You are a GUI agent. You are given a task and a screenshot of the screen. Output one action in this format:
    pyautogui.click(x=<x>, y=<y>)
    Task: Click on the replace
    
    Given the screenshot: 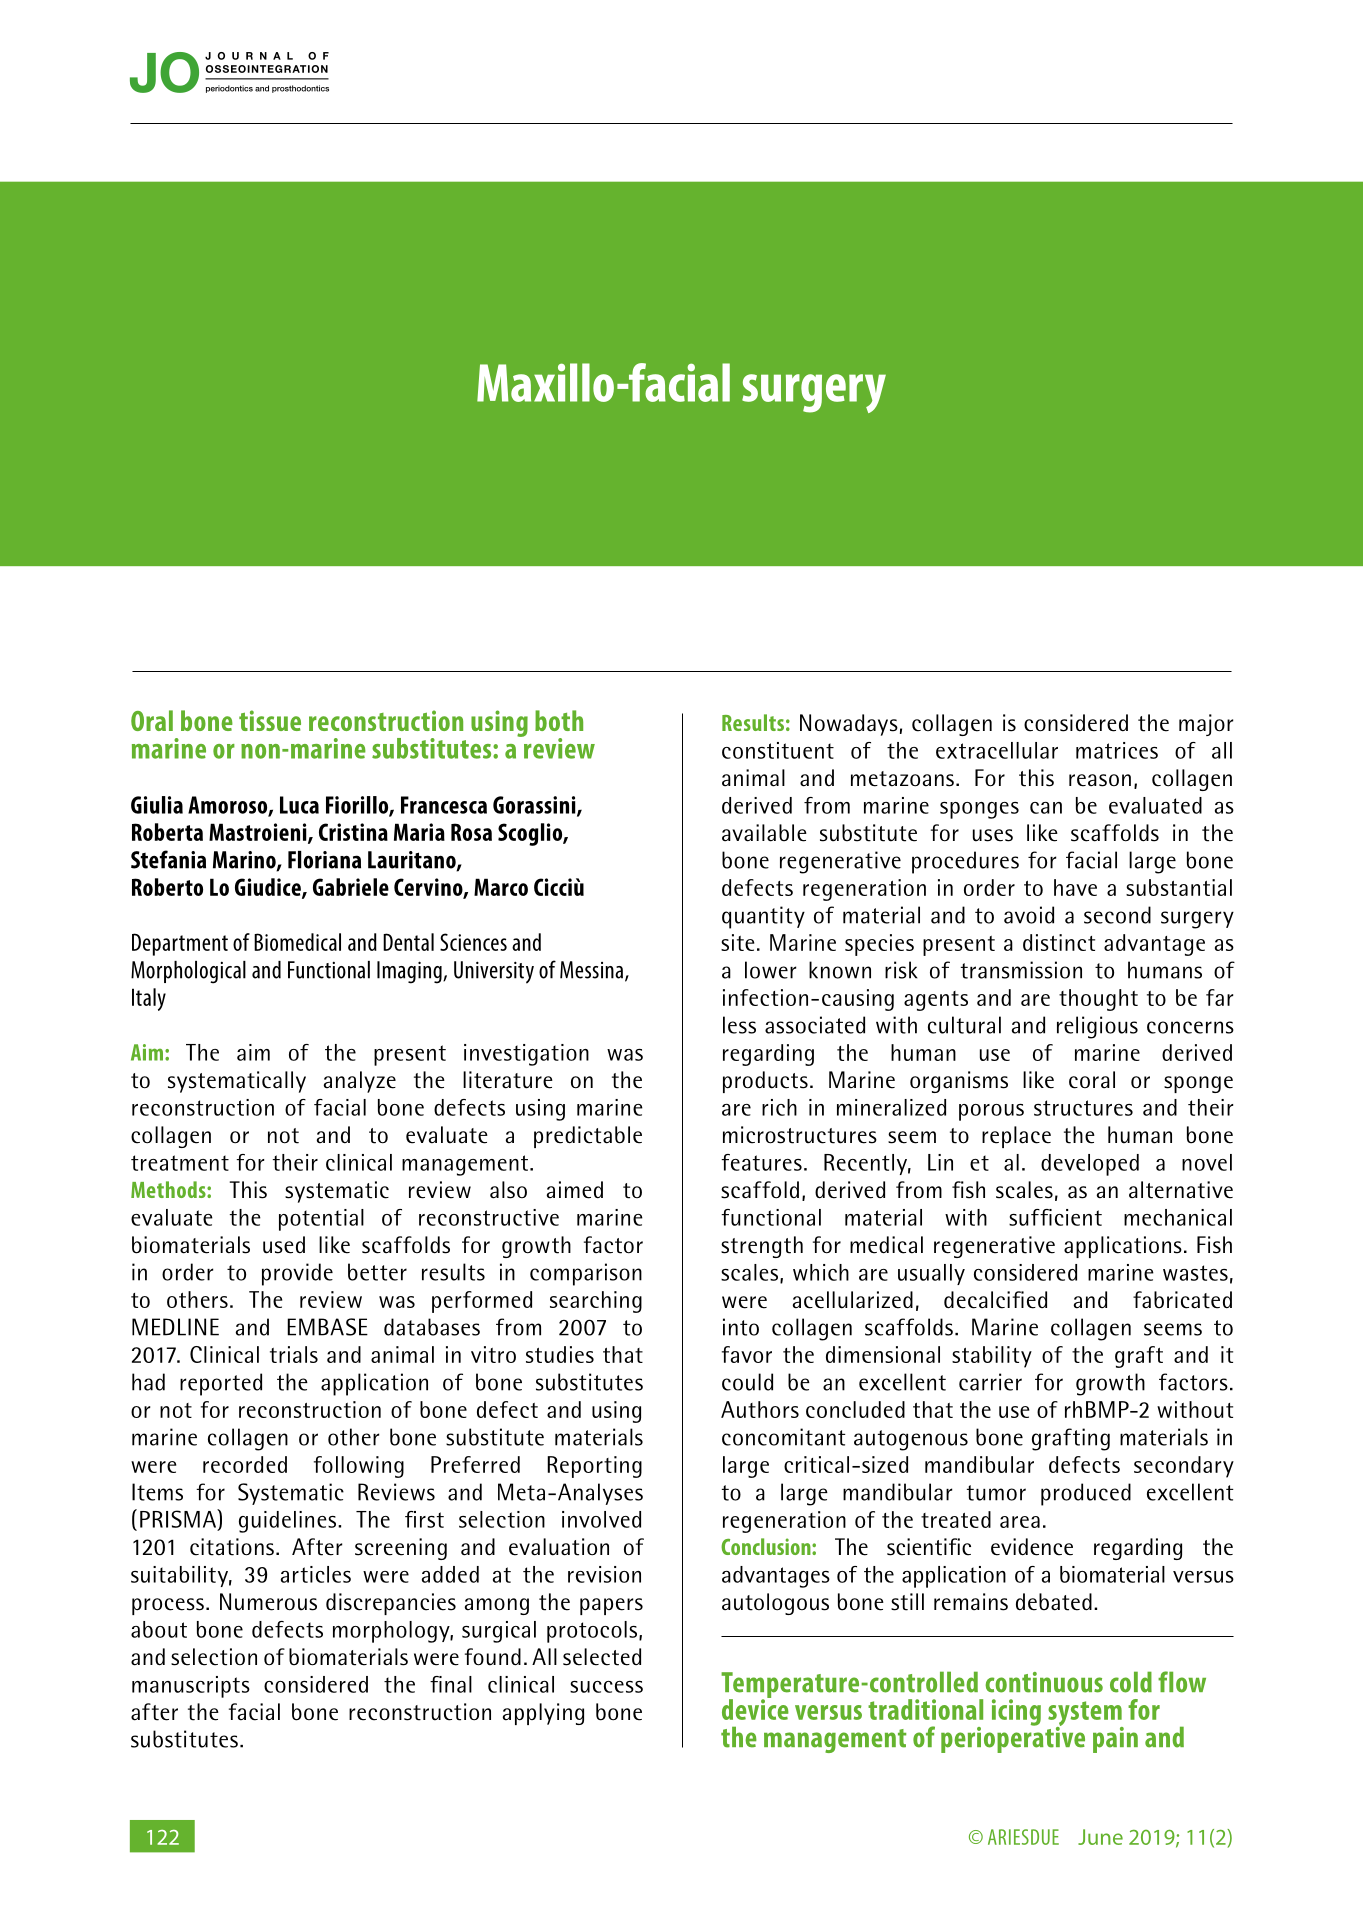 What is the action you would take?
    pyautogui.click(x=1016, y=1137)
